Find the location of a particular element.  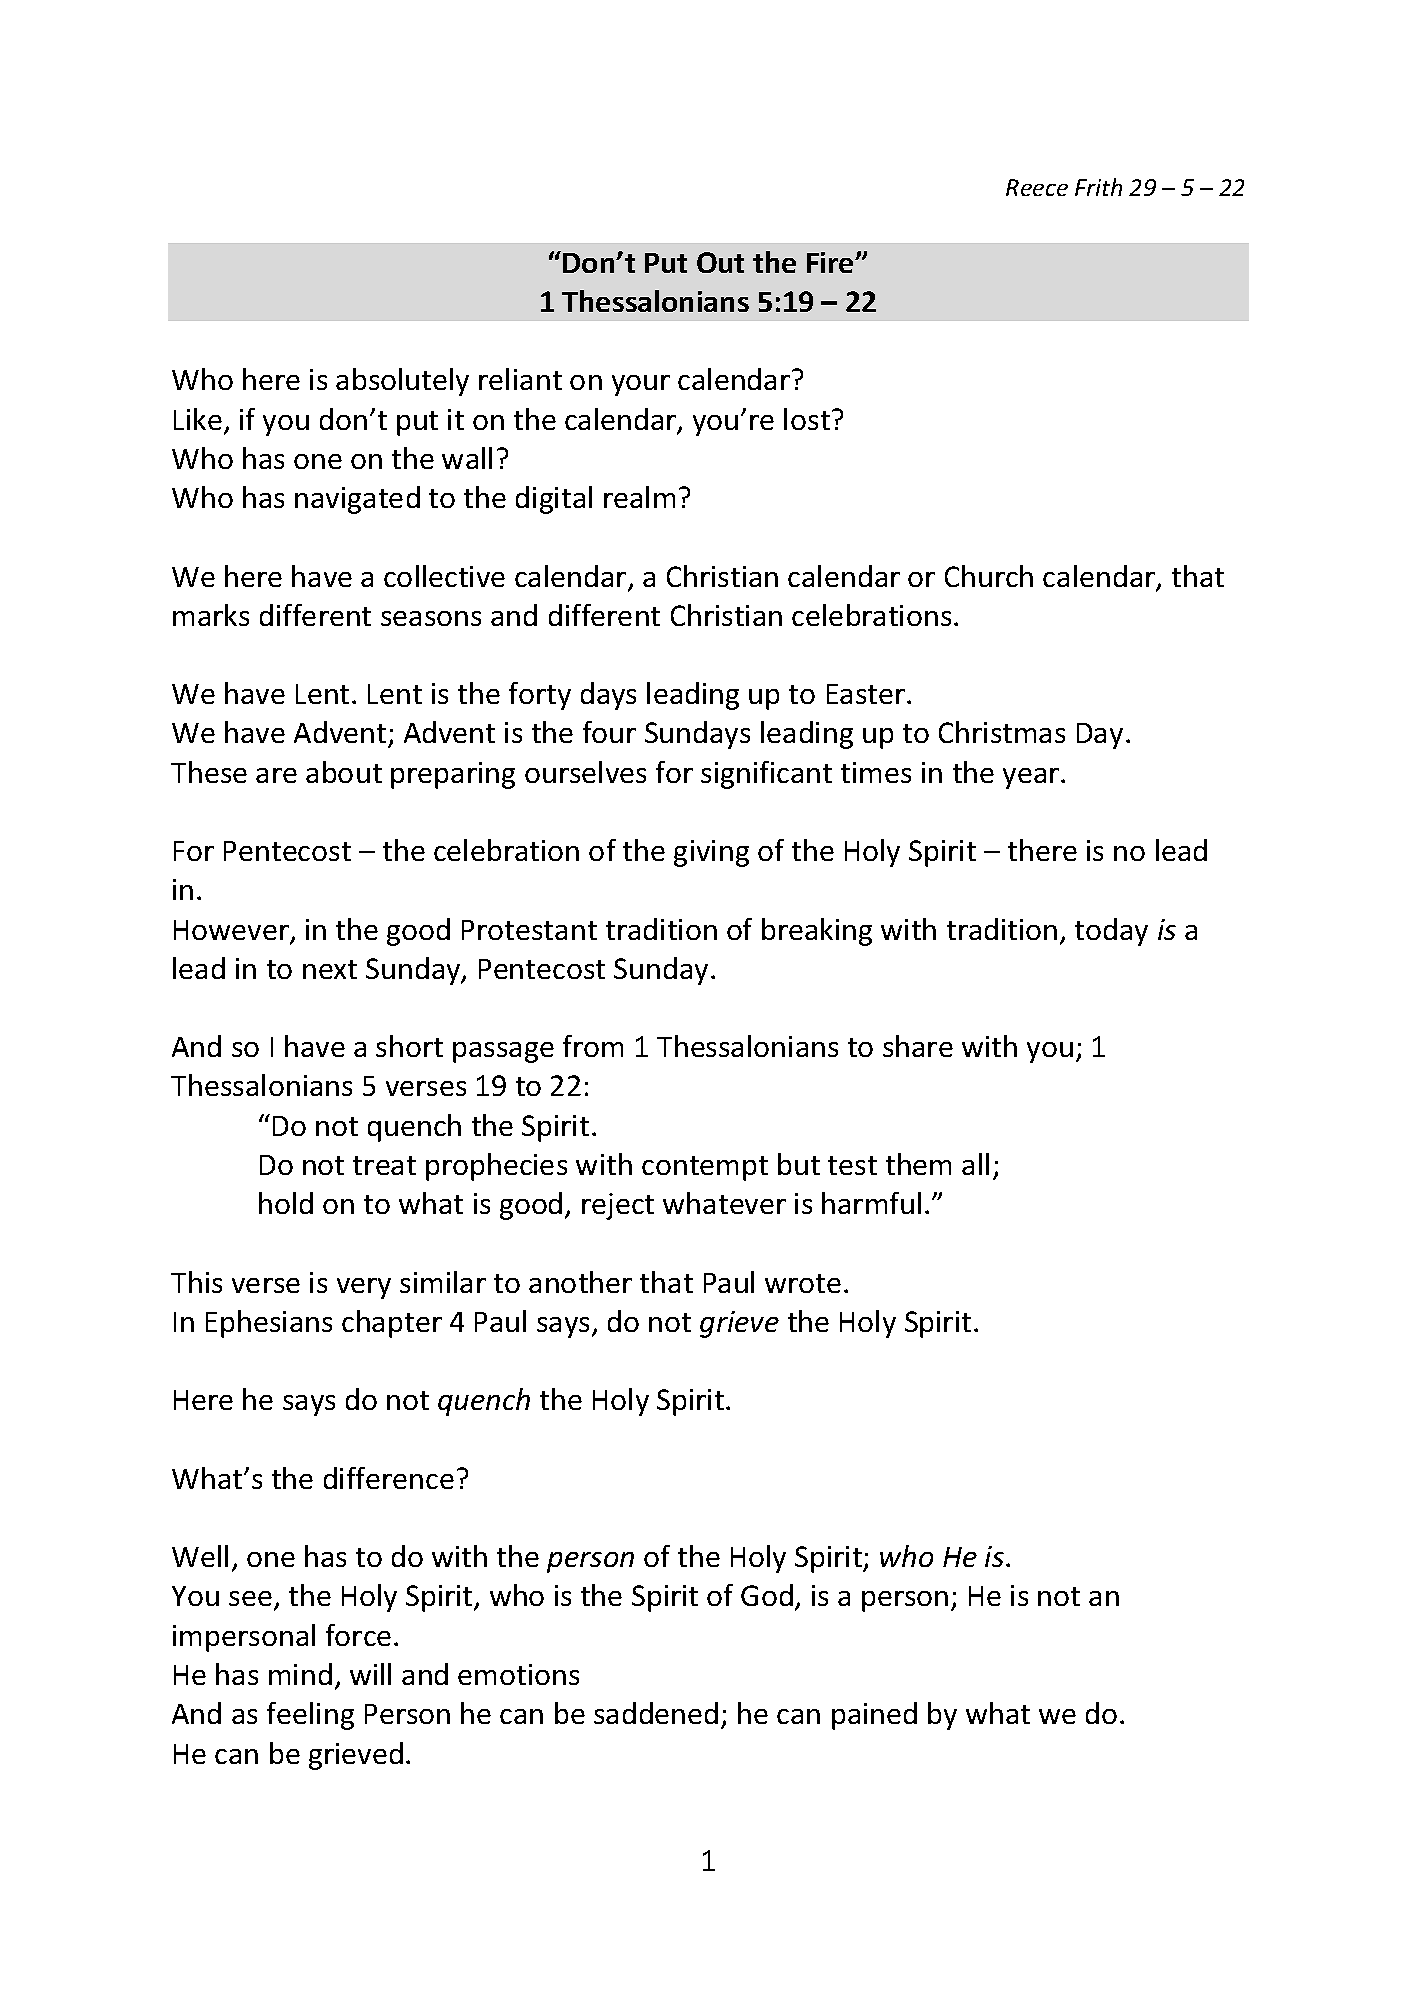

Fire is located at coordinates (831, 262).
